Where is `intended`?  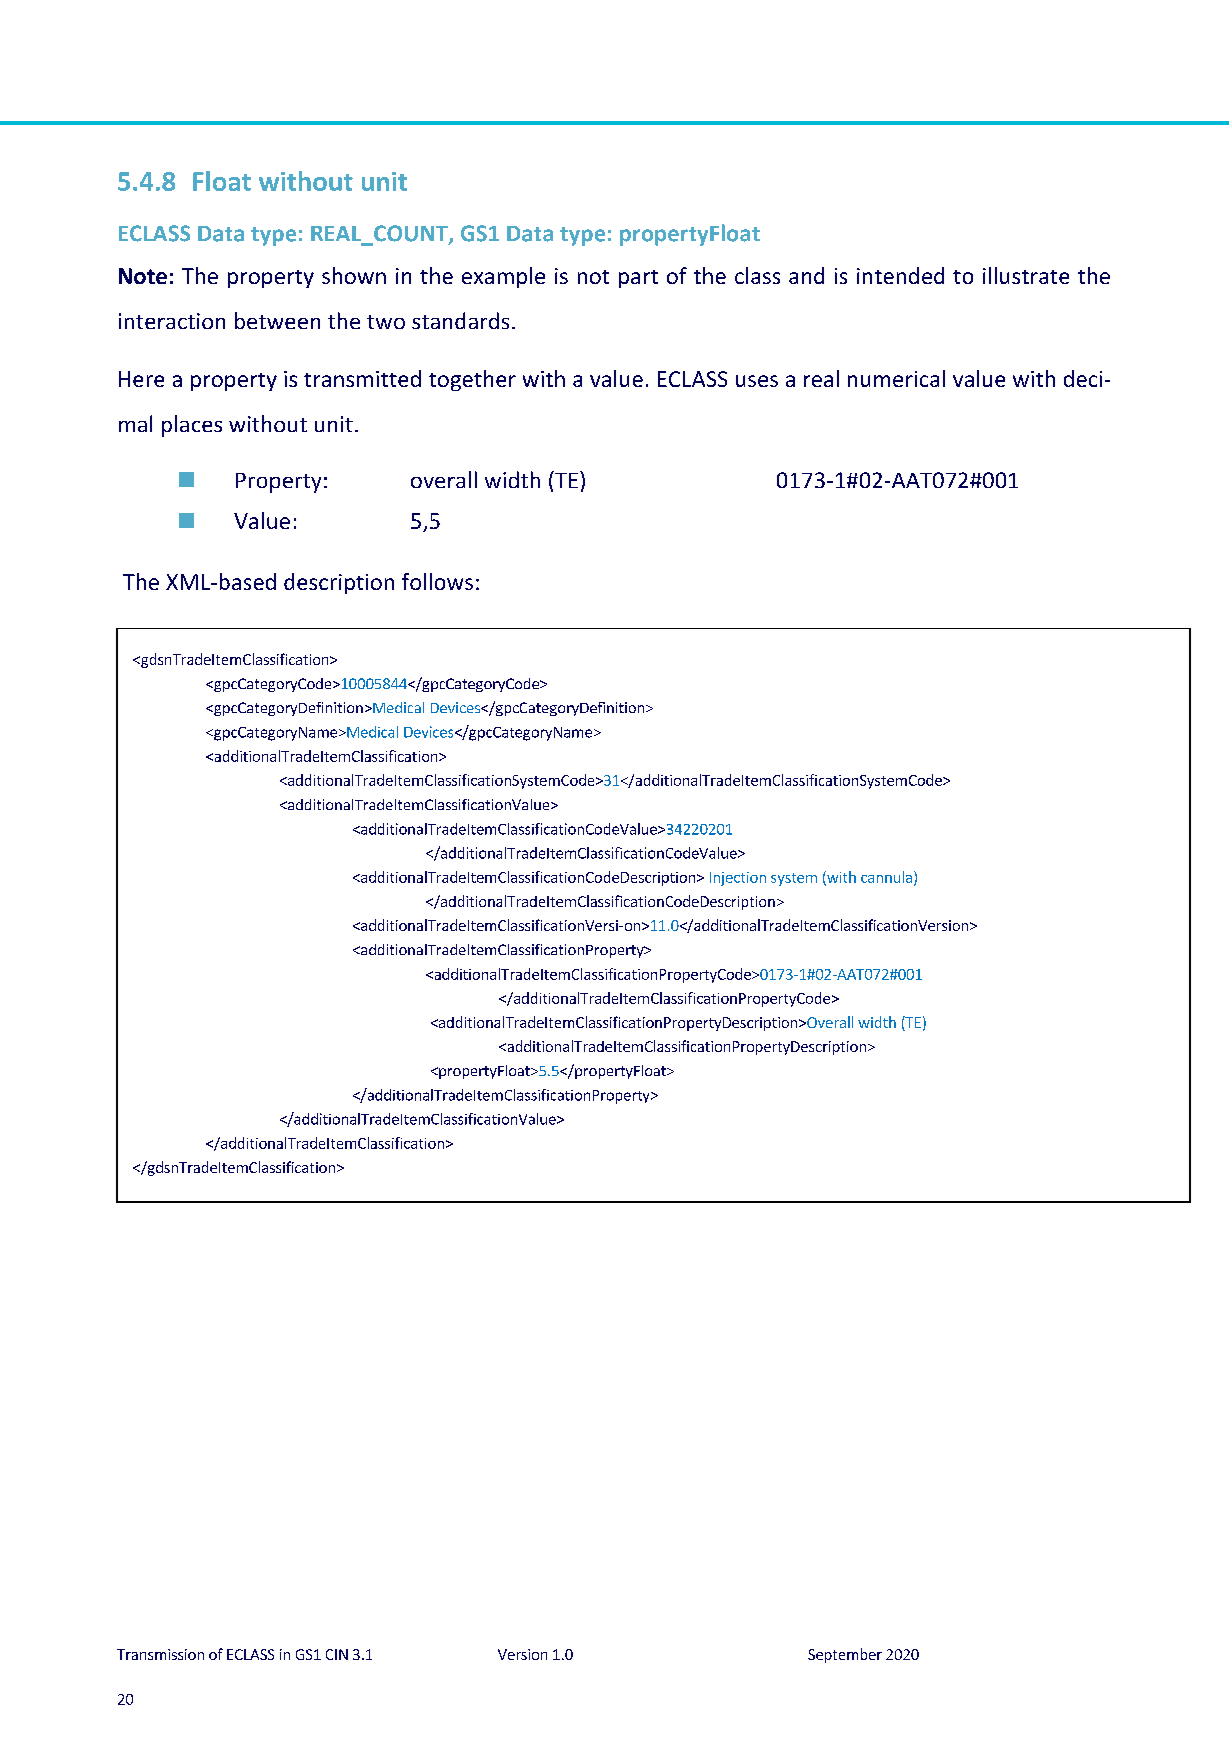 intended is located at coordinates (900, 275).
